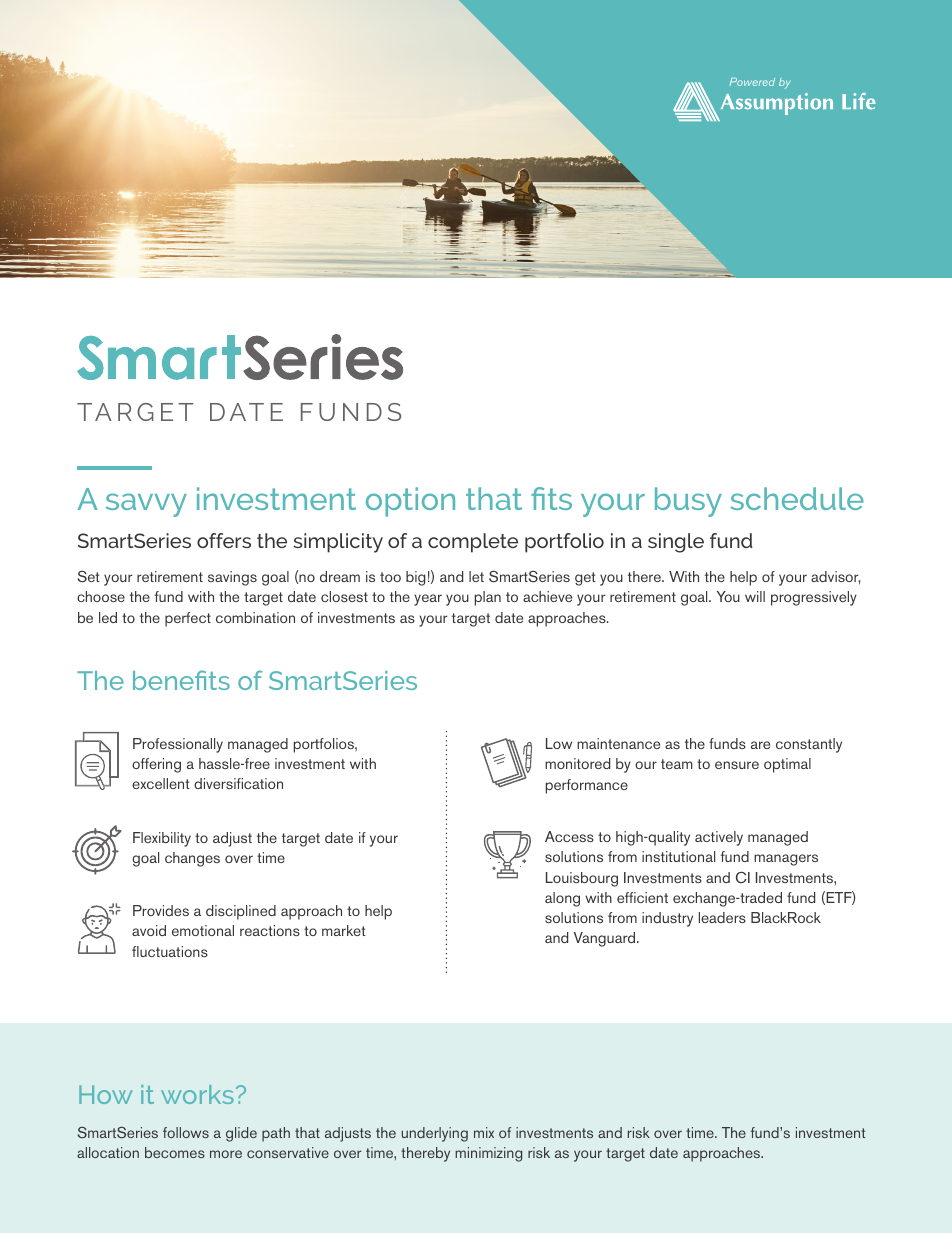  What do you see at coordinates (188, 619) in the screenshot?
I see `perfect` at bounding box center [188, 619].
